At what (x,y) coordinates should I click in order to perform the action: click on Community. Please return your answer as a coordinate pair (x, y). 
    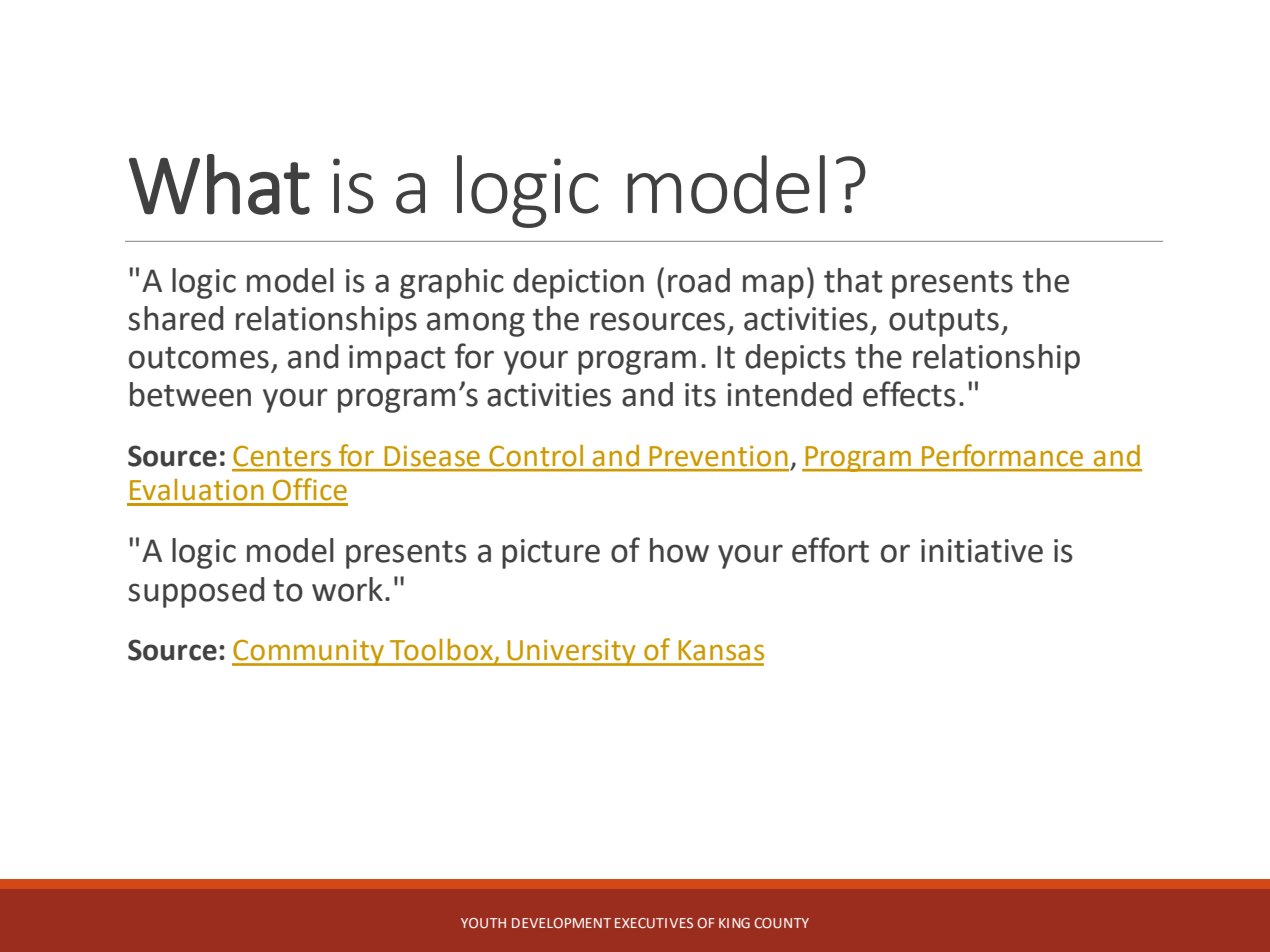
    Looking at the image, I should click on (309, 652).
